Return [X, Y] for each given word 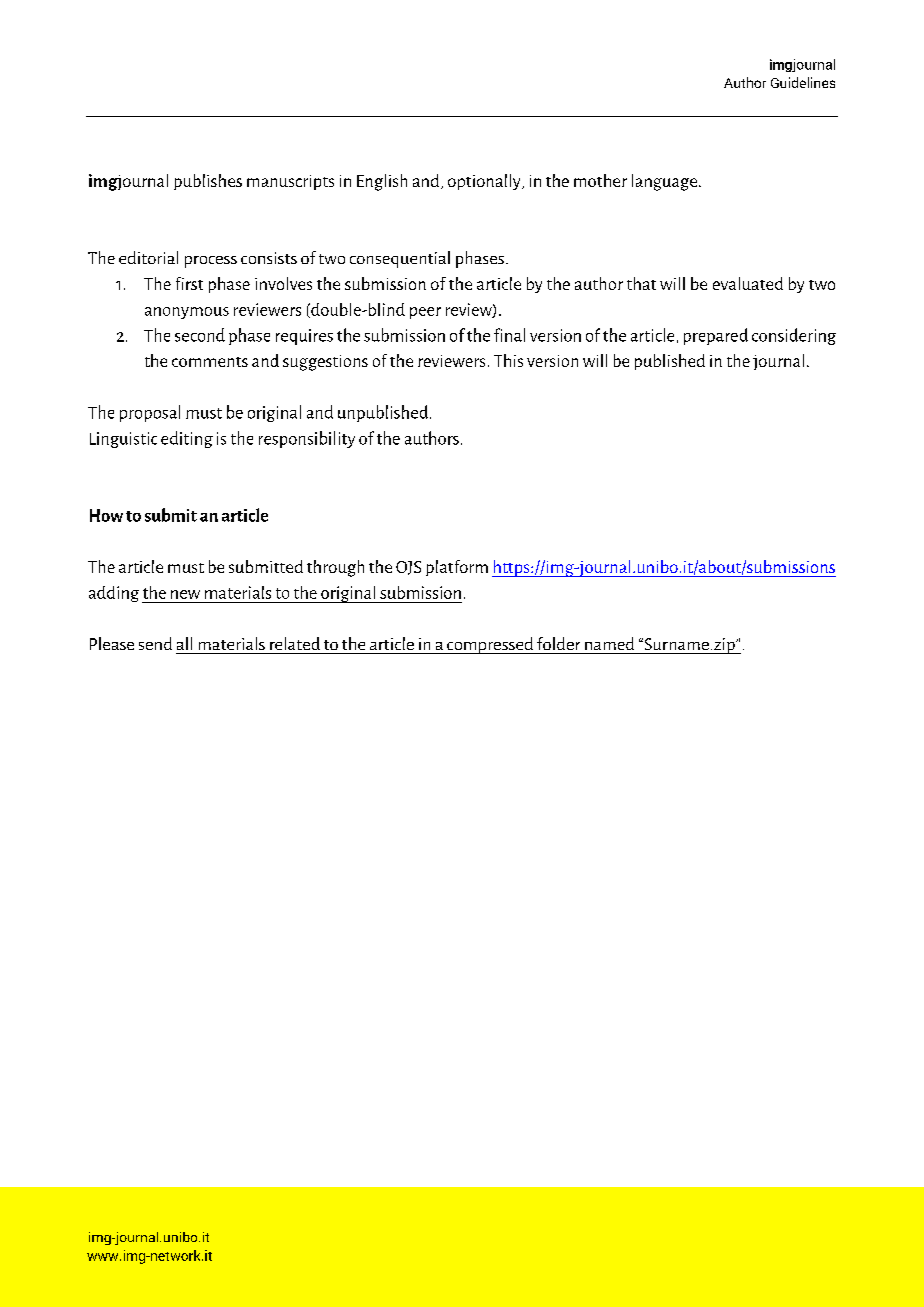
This [508, 360]
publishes [208, 182]
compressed [490, 645]
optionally [485, 182]
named [609, 643]
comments [210, 362]
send [155, 643]
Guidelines [803, 82]
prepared [716, 336]
